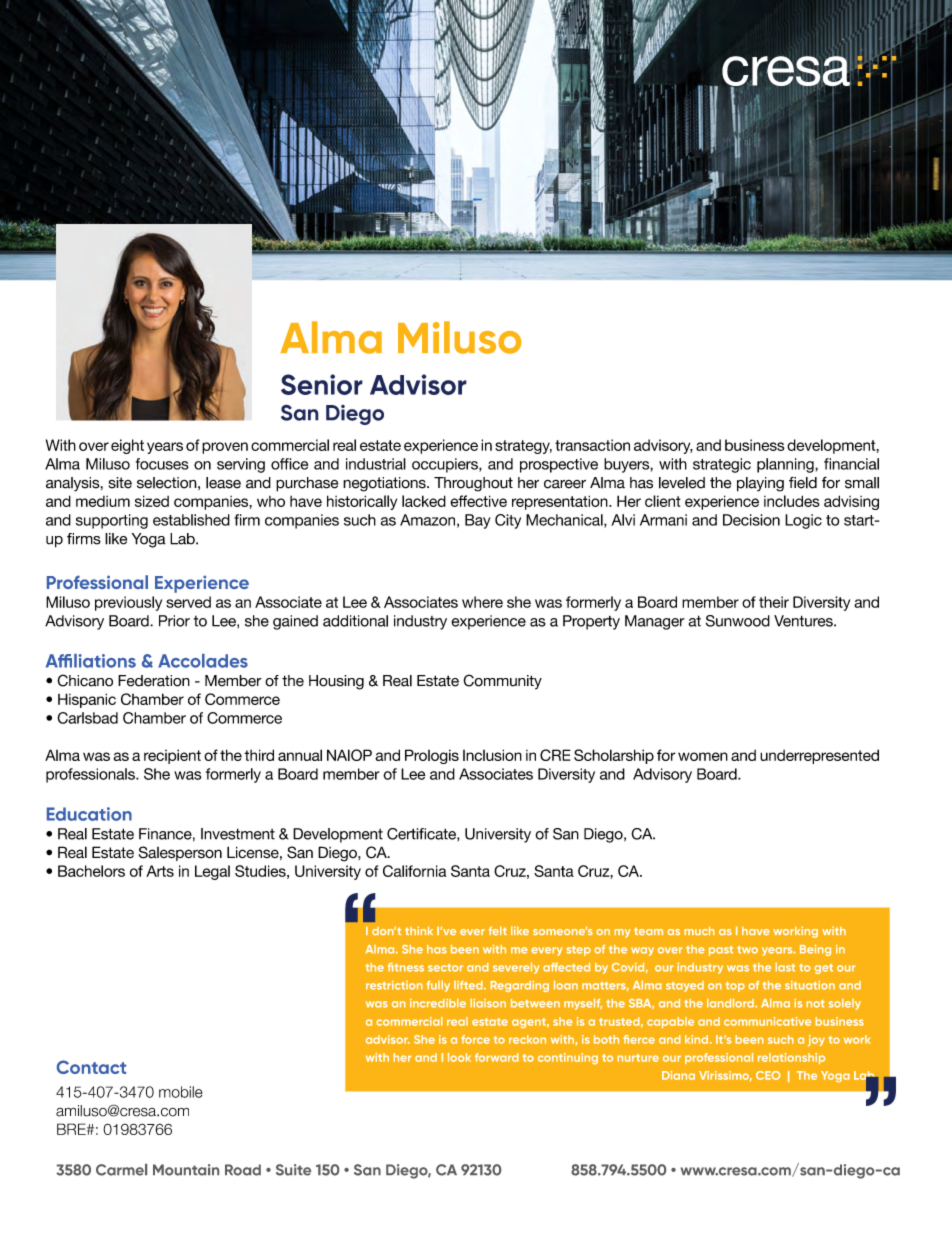 The image size is (952, 1233). What do you see at coordinates (786, 465) in the document?
I see `planning` at bounding box center [786, 465].
